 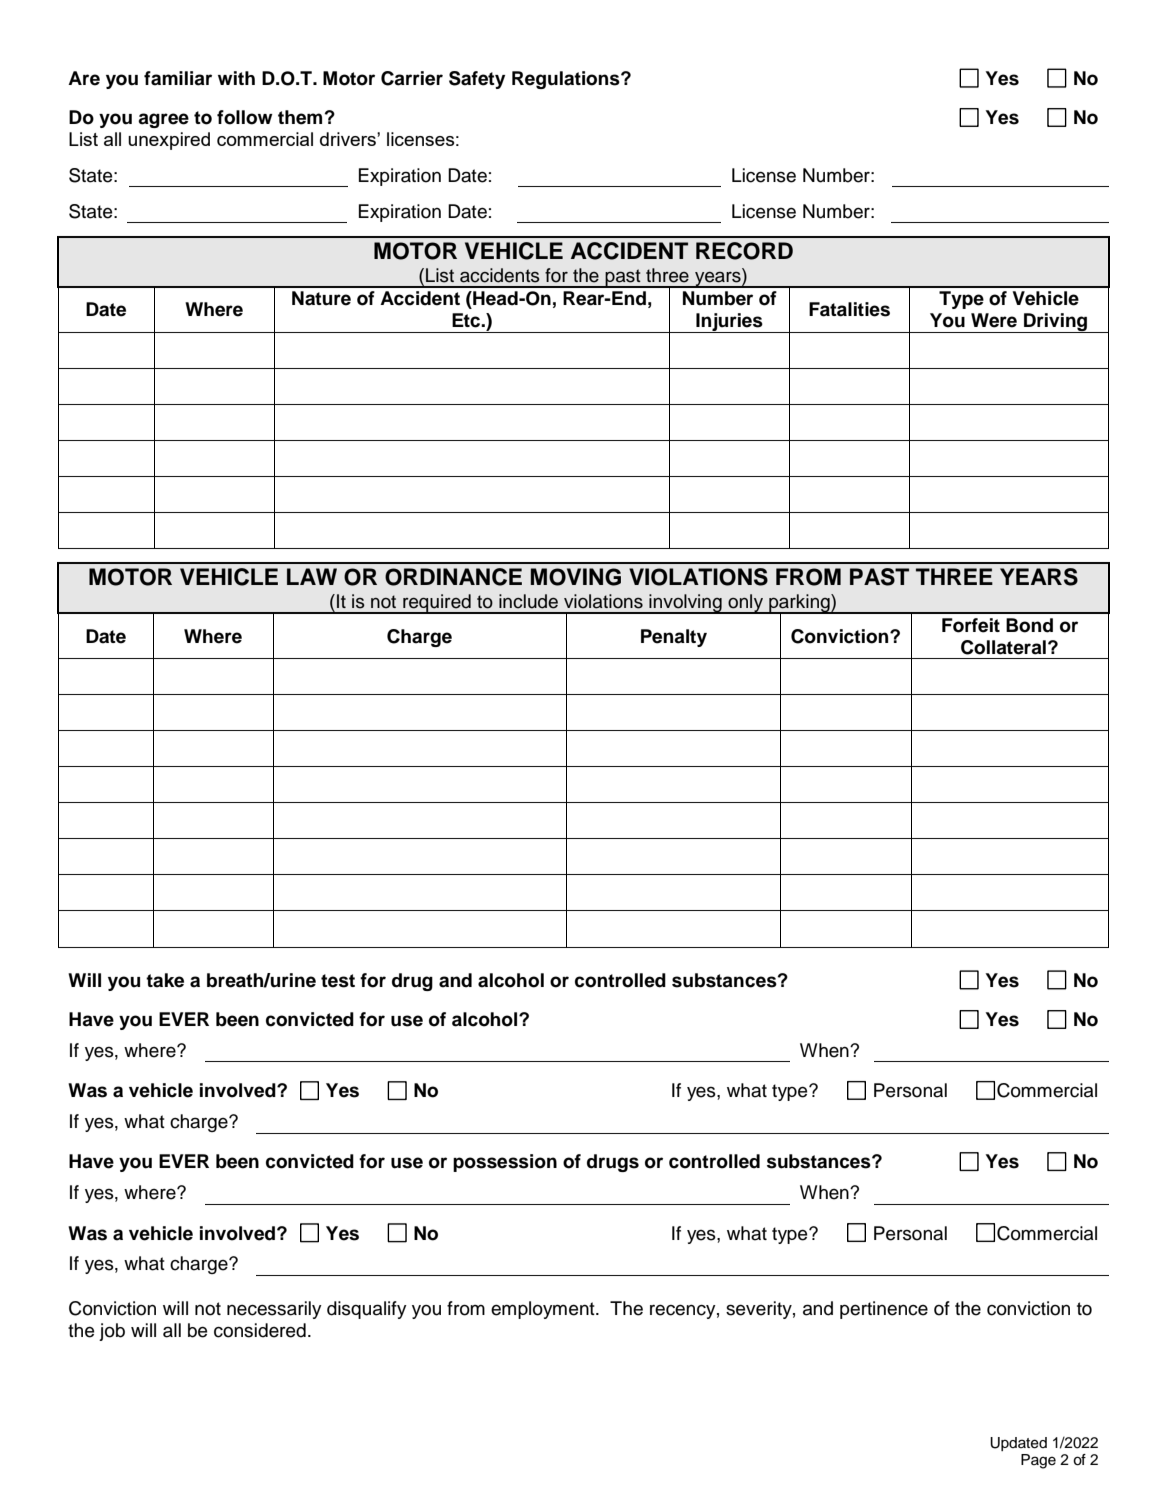 What do you see at coordinates (674, 638) in the image?
I see `Penalty` at bounding box center [674, 638].
